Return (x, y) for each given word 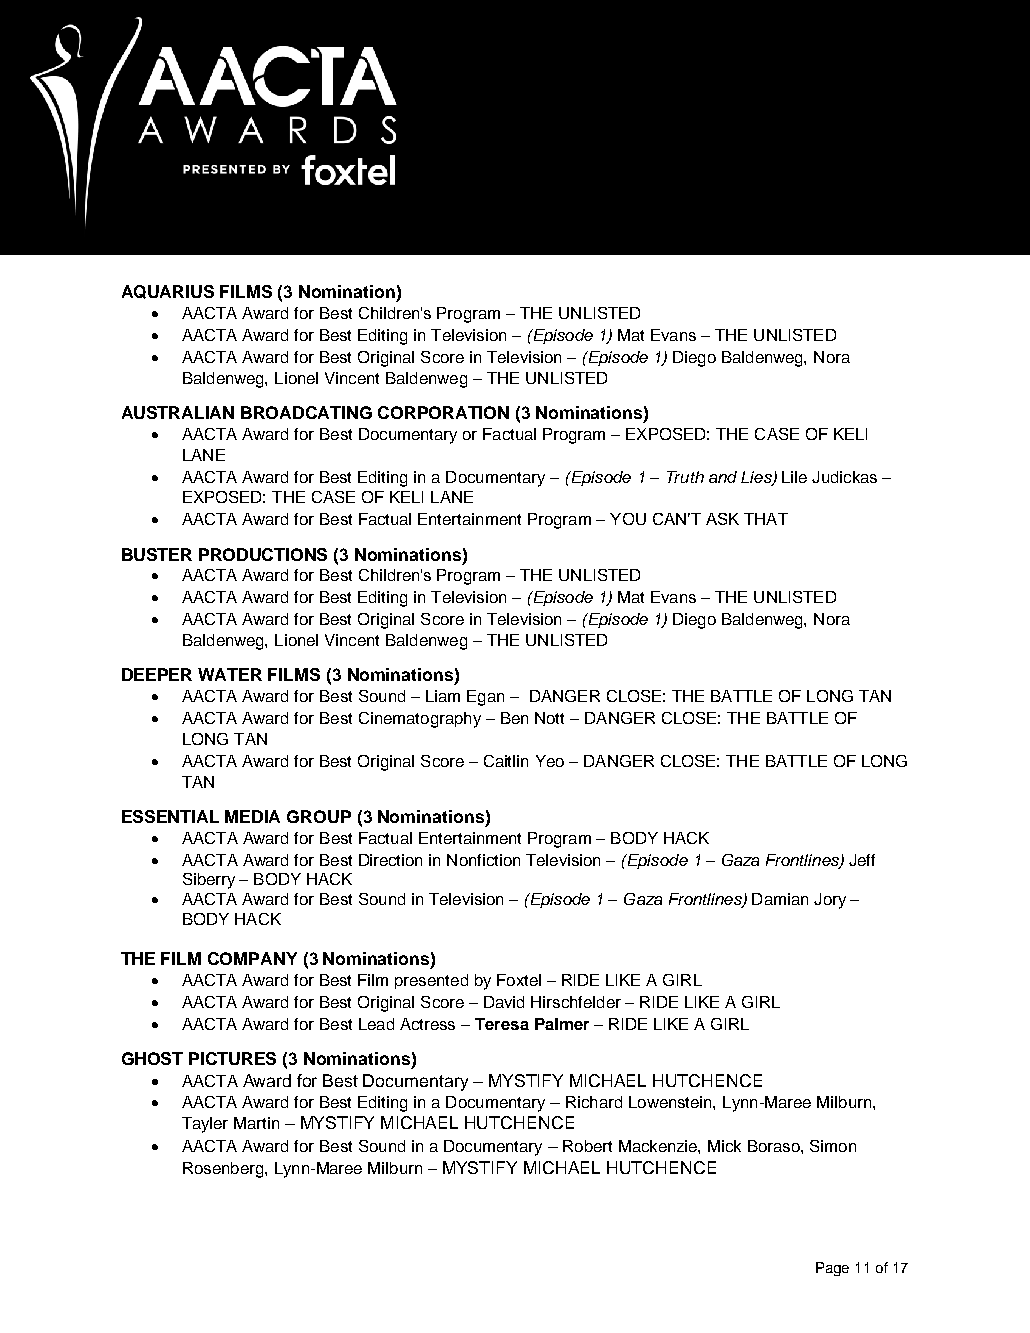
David (504, 1002)
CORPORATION (443, 412)
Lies (757, 478)
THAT (766, 519)
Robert (587, 1146)
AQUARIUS (168, 292)
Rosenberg (224, 1170)
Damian (780, 899)
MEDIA (252, 816)
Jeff (862, 860)
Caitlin (506, 761)
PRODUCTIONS (263, 554)
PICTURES (232, 1058)
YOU (628, 519)
